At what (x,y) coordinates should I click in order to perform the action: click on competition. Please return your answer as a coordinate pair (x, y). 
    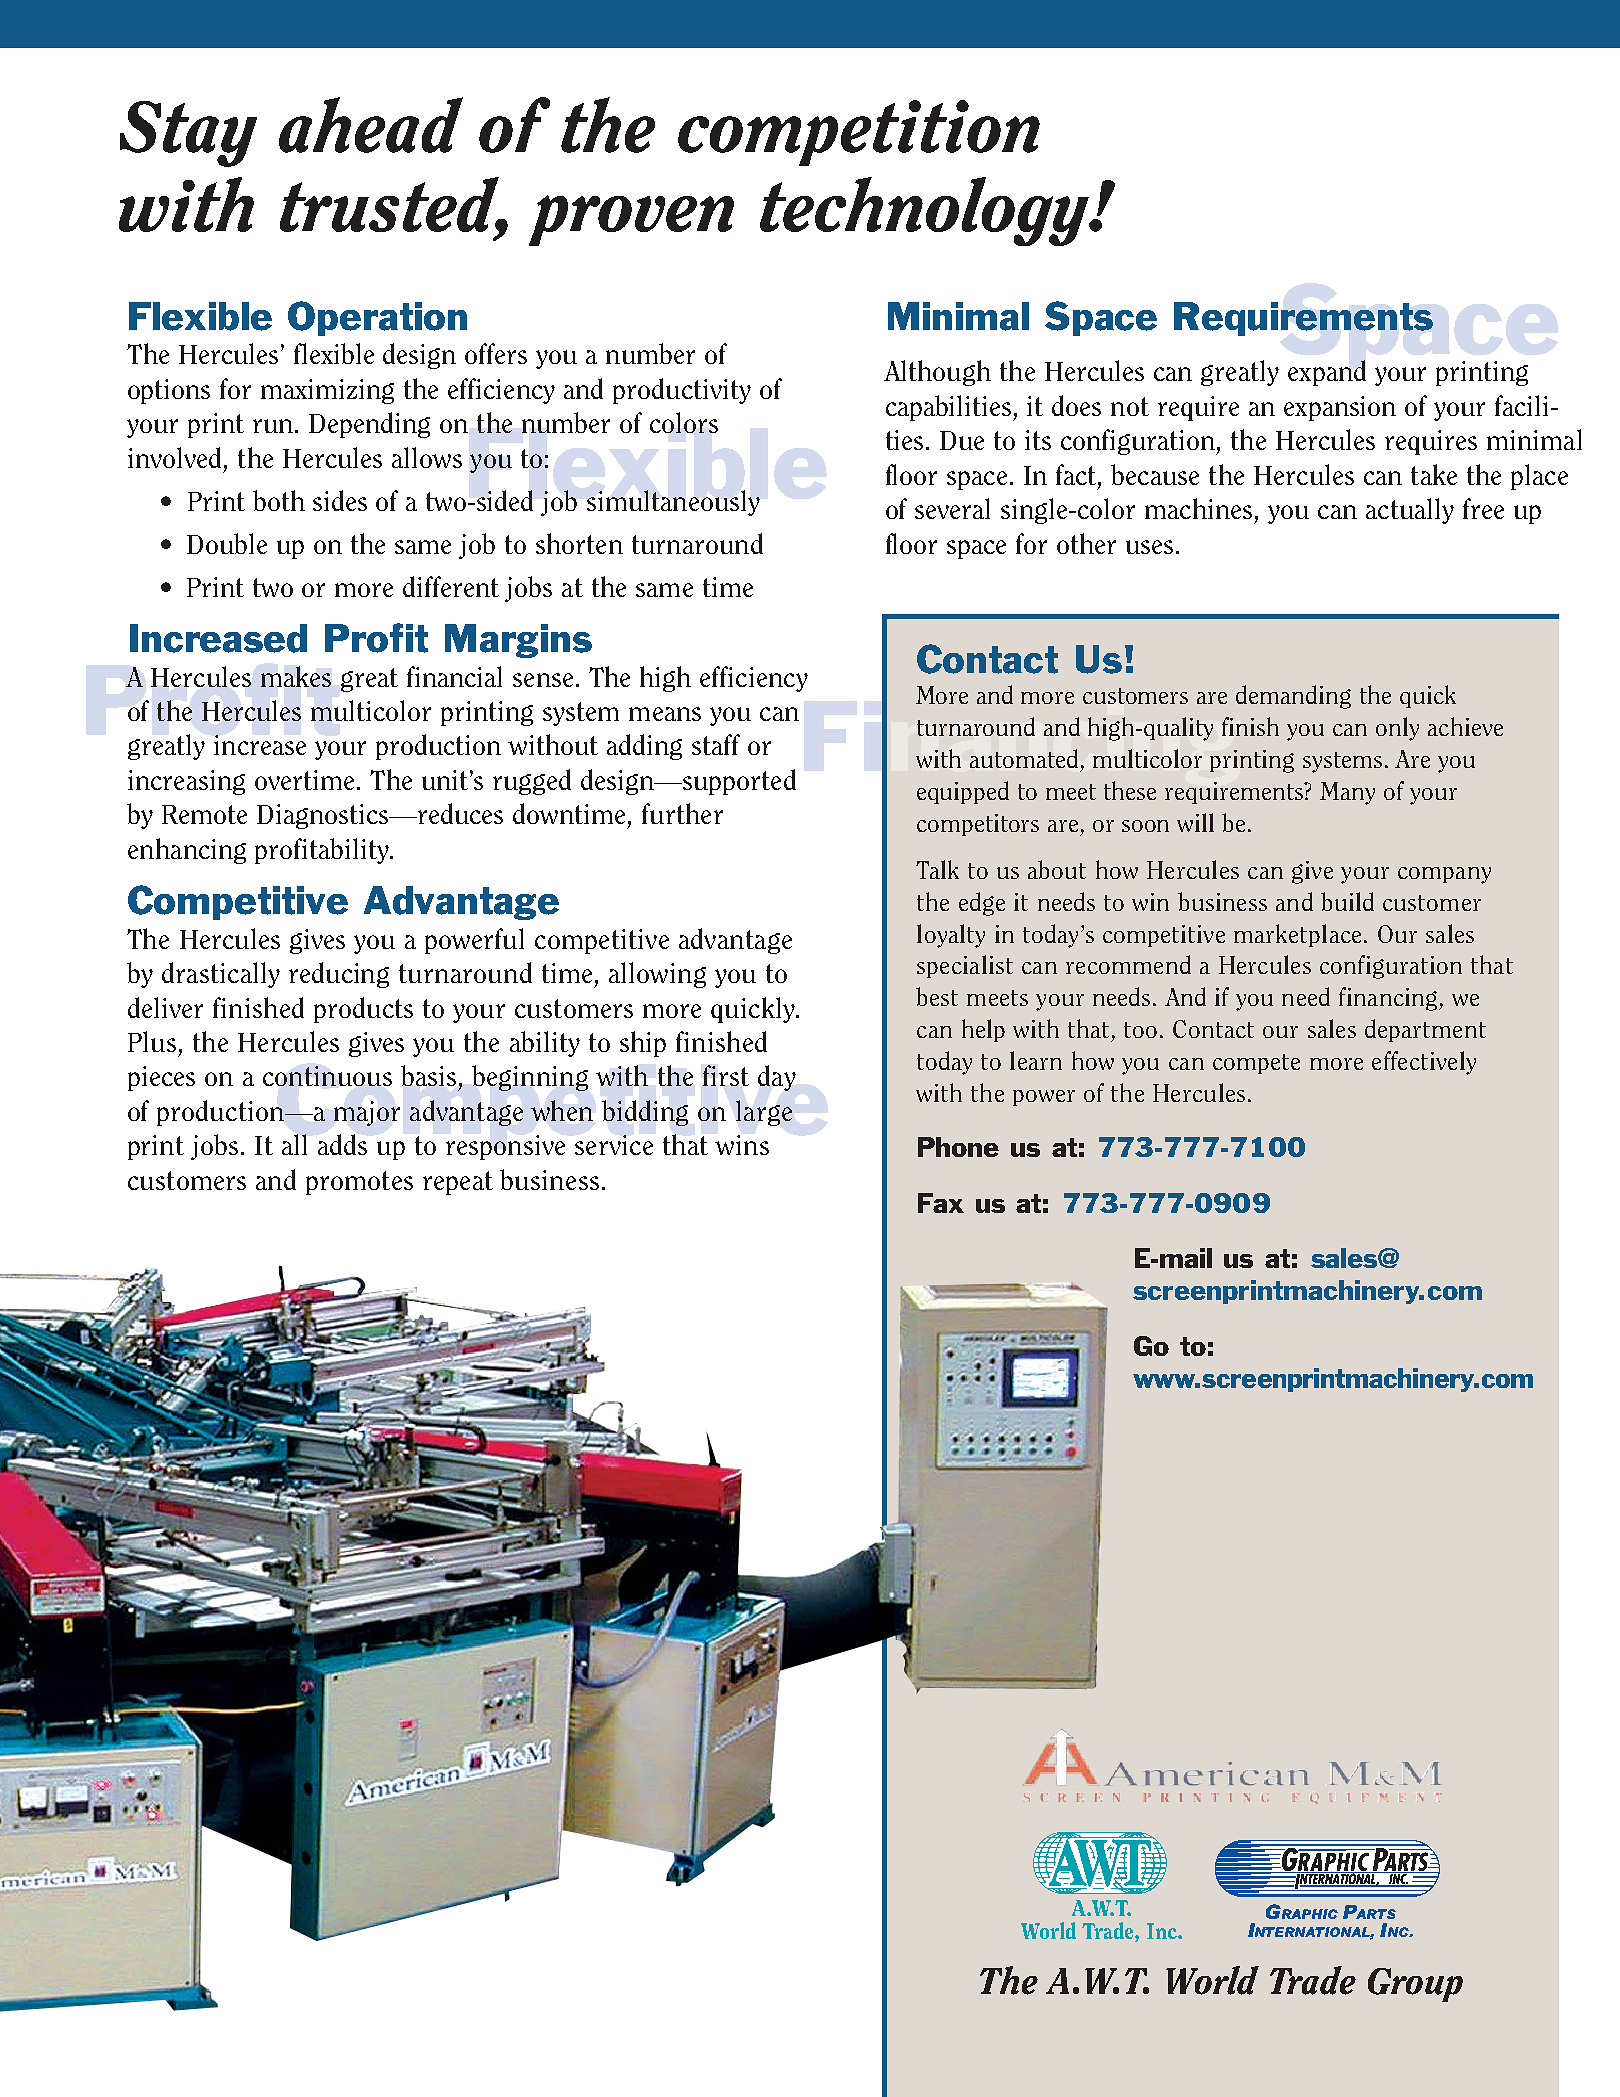
    Looking at the image, I should click on (859, 133).
